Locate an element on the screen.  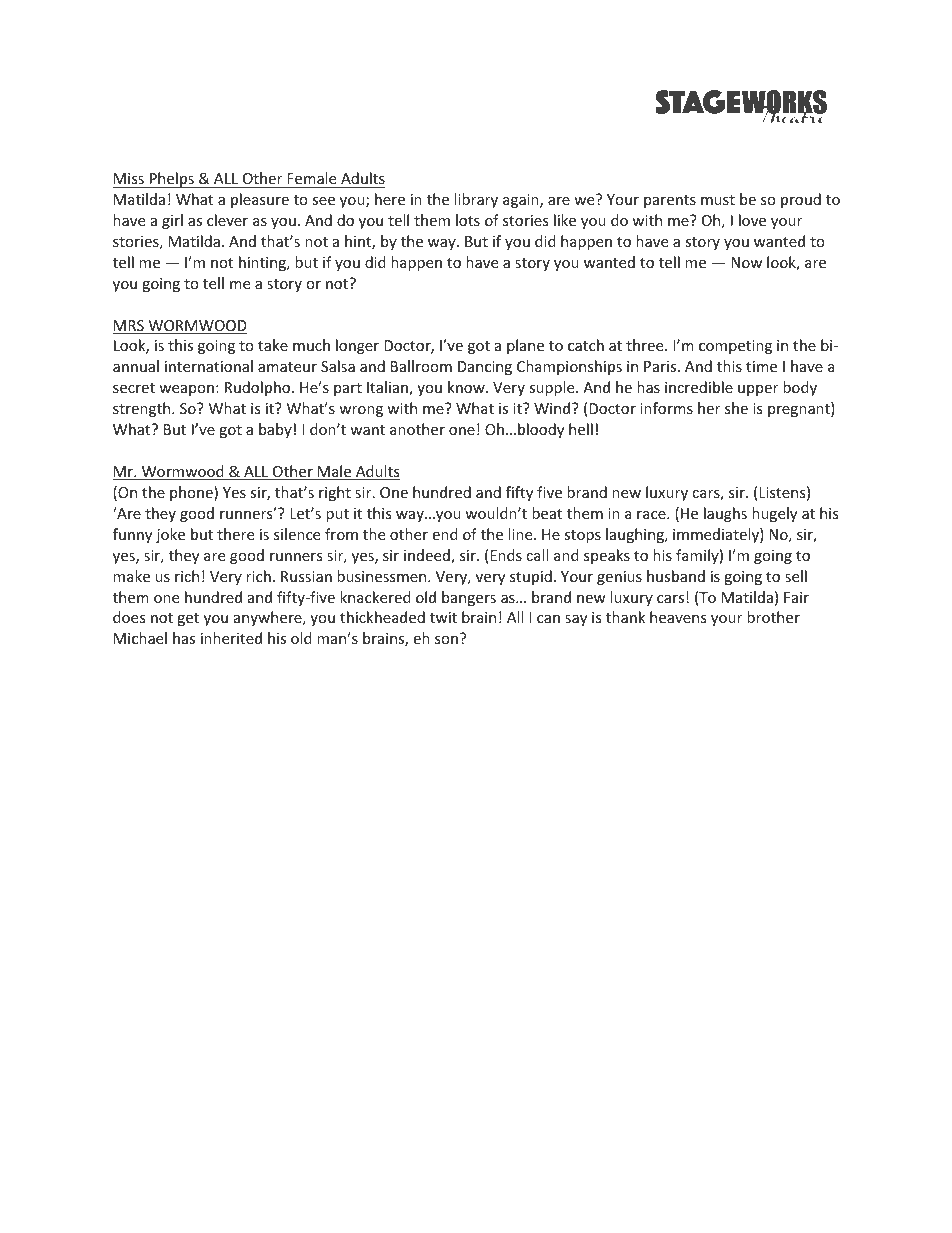
plane is located at coordinates (525, 346).
